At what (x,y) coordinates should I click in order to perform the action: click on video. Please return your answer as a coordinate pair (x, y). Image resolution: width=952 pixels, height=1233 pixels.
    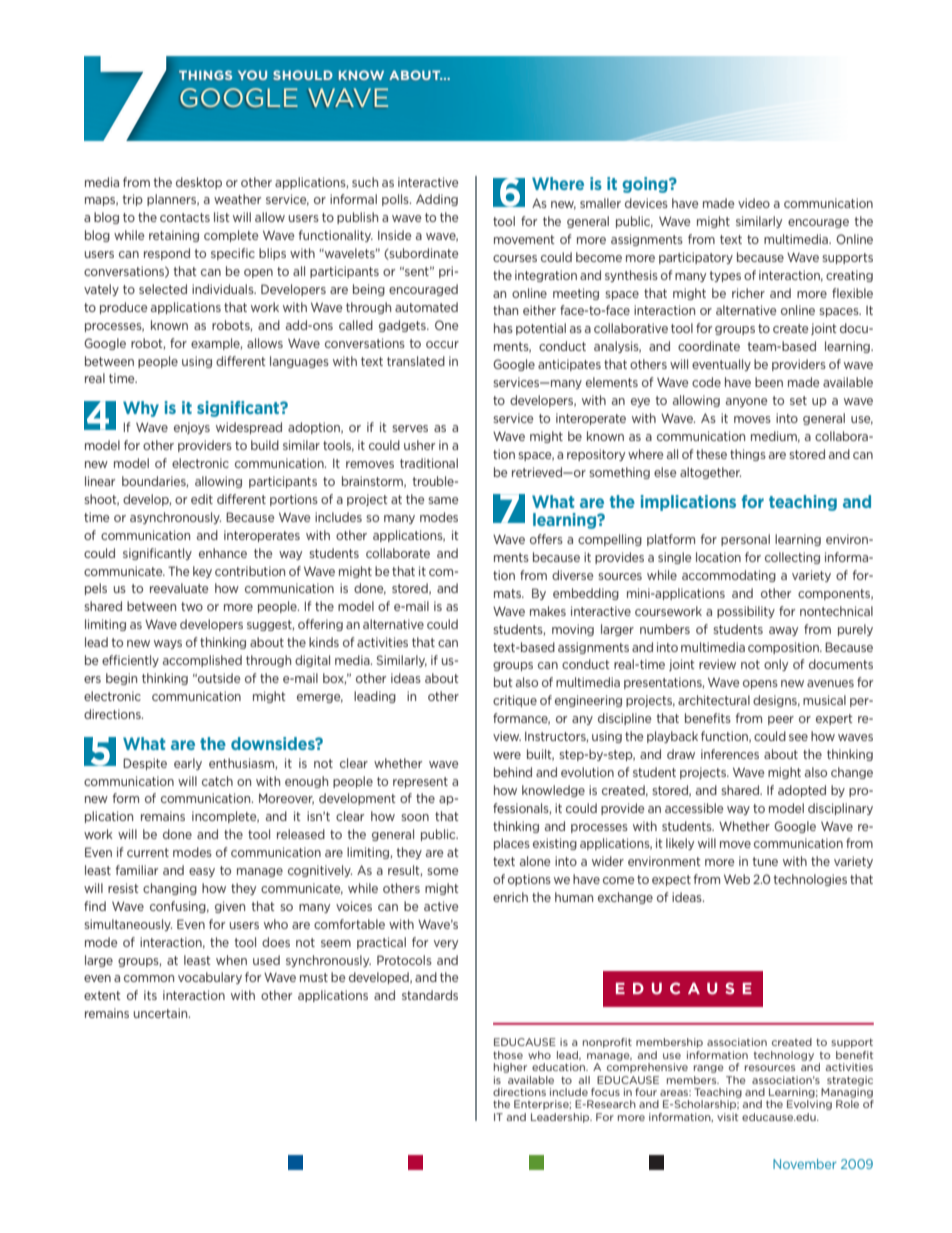
    Looking at the image, I should click on (754, 203).
